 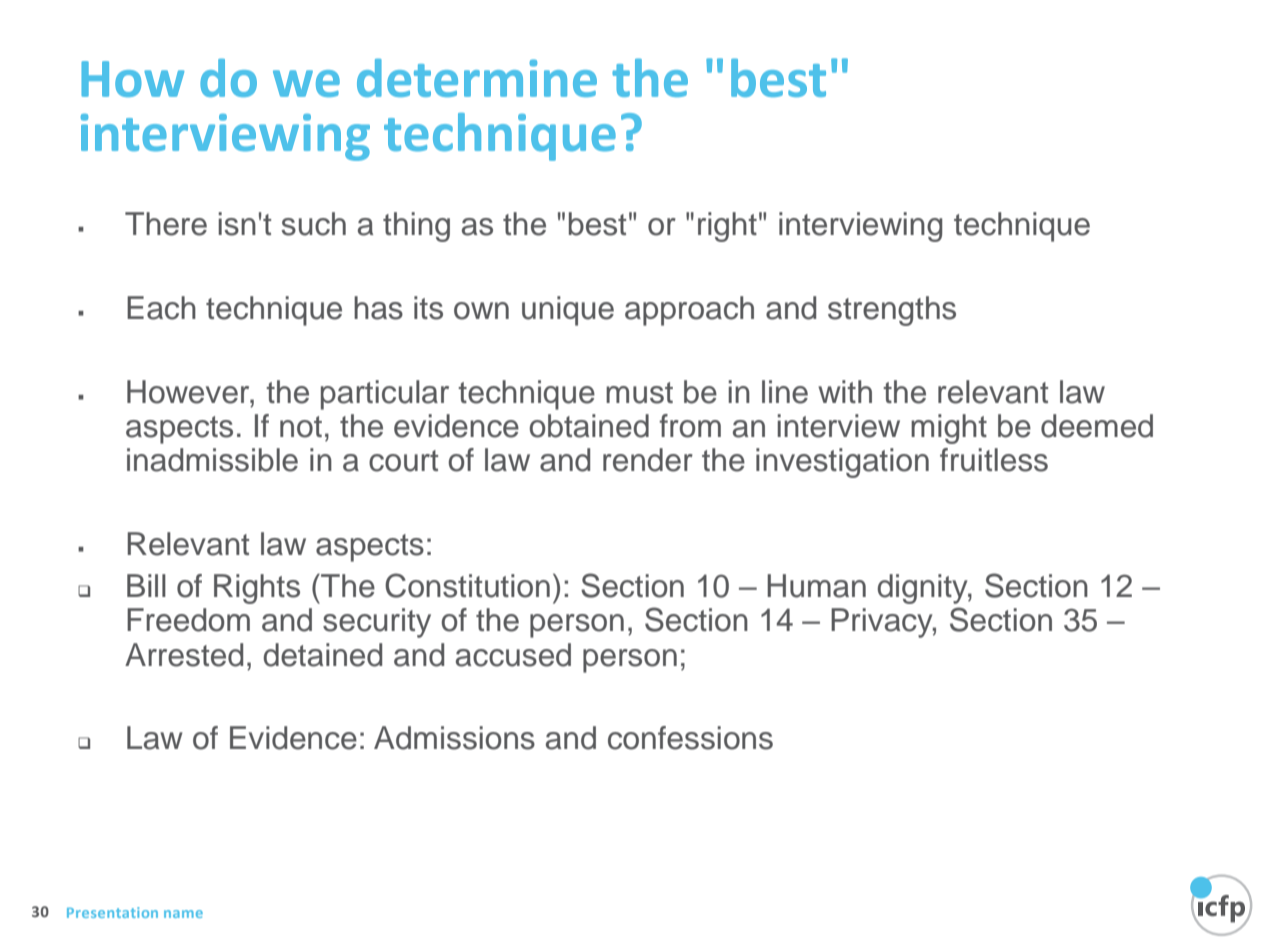 What do you see at coordinates (845, 391) in the image?
I see `with` at bounding box center [845, 391].
